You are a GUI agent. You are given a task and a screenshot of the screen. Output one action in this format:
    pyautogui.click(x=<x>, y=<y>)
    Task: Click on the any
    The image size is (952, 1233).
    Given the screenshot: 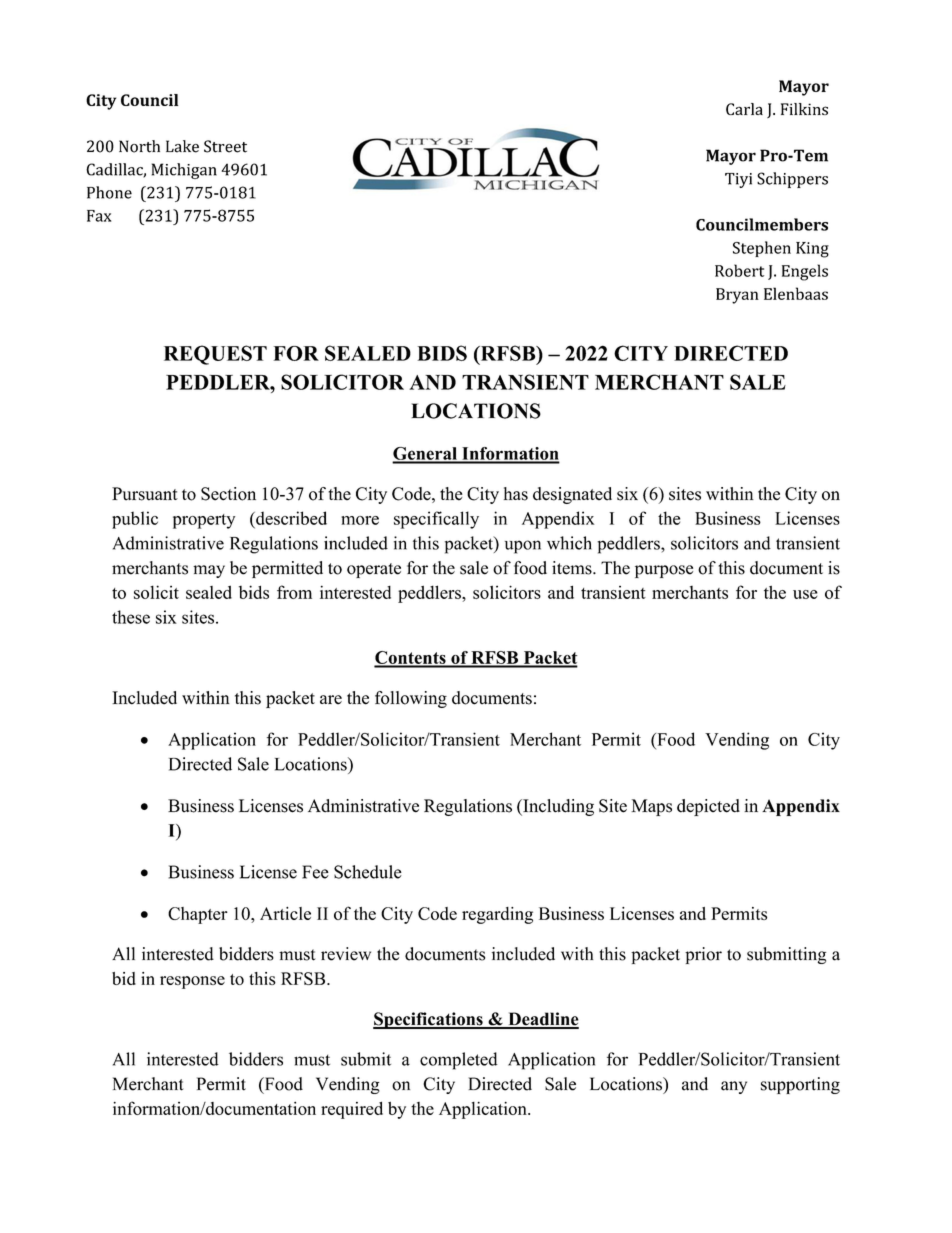 What is the action you would take?
    pyautogui.click(x=734, y=1087)
